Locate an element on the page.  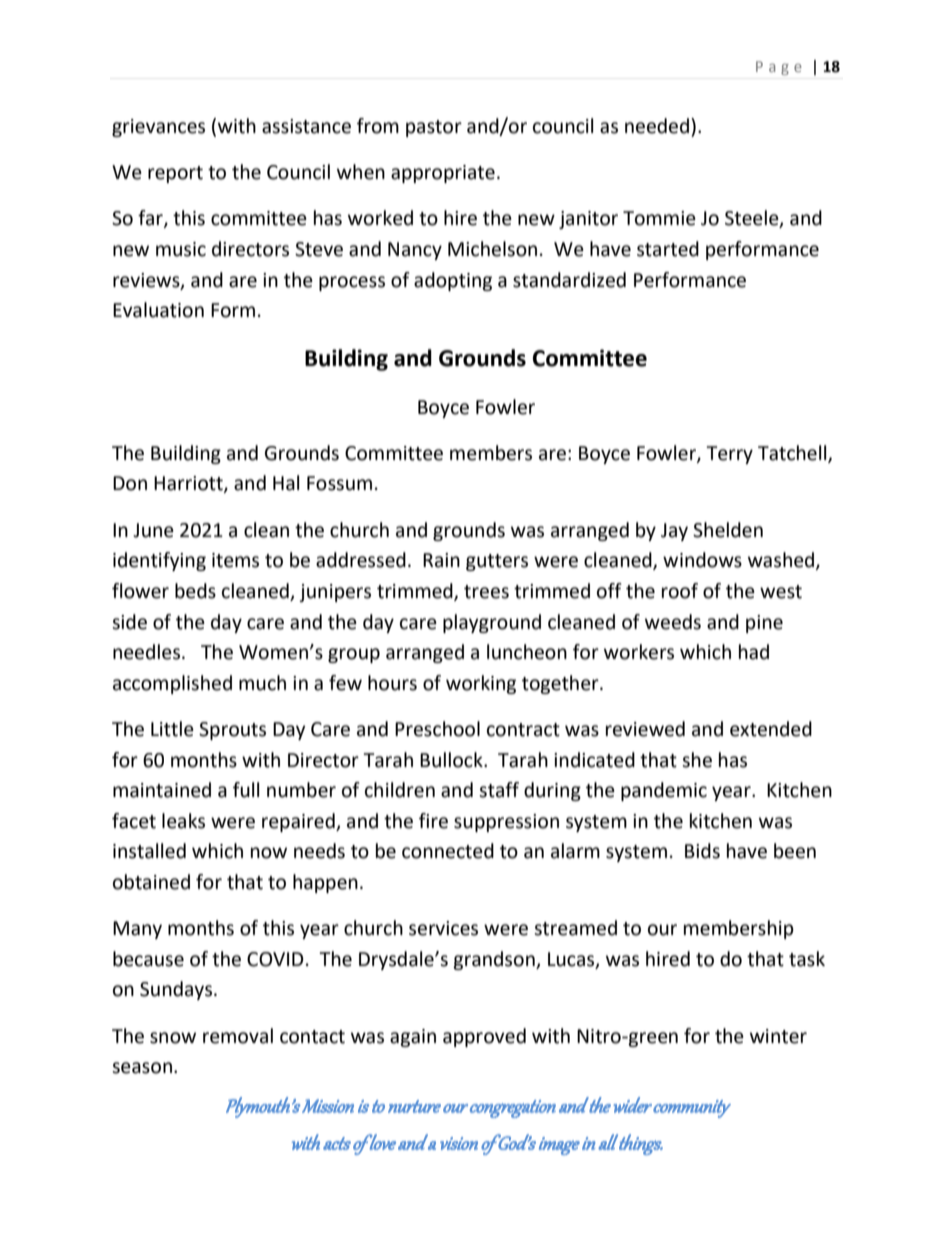
appropriate is located at coordinates (443, 174).
